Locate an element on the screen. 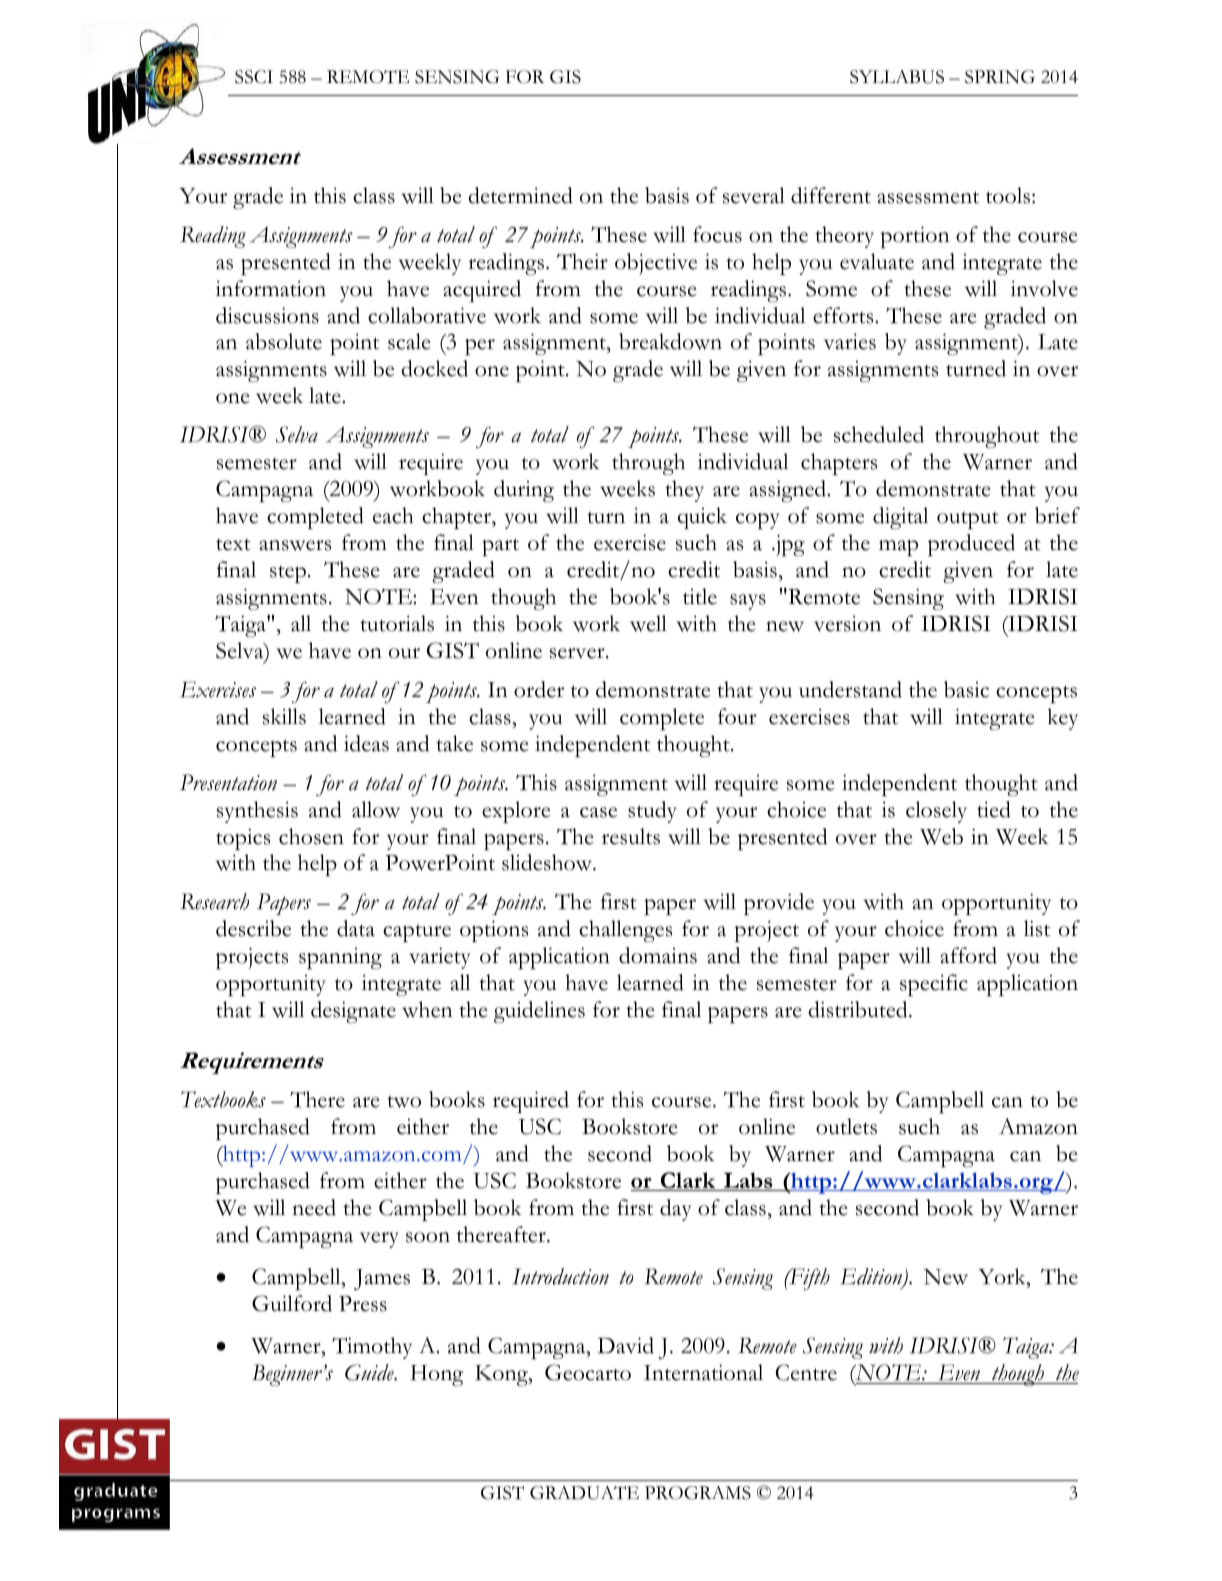 The width and height of the screenshot is (1222, 1581). SPRING is located at coordinates (1000, 77).
